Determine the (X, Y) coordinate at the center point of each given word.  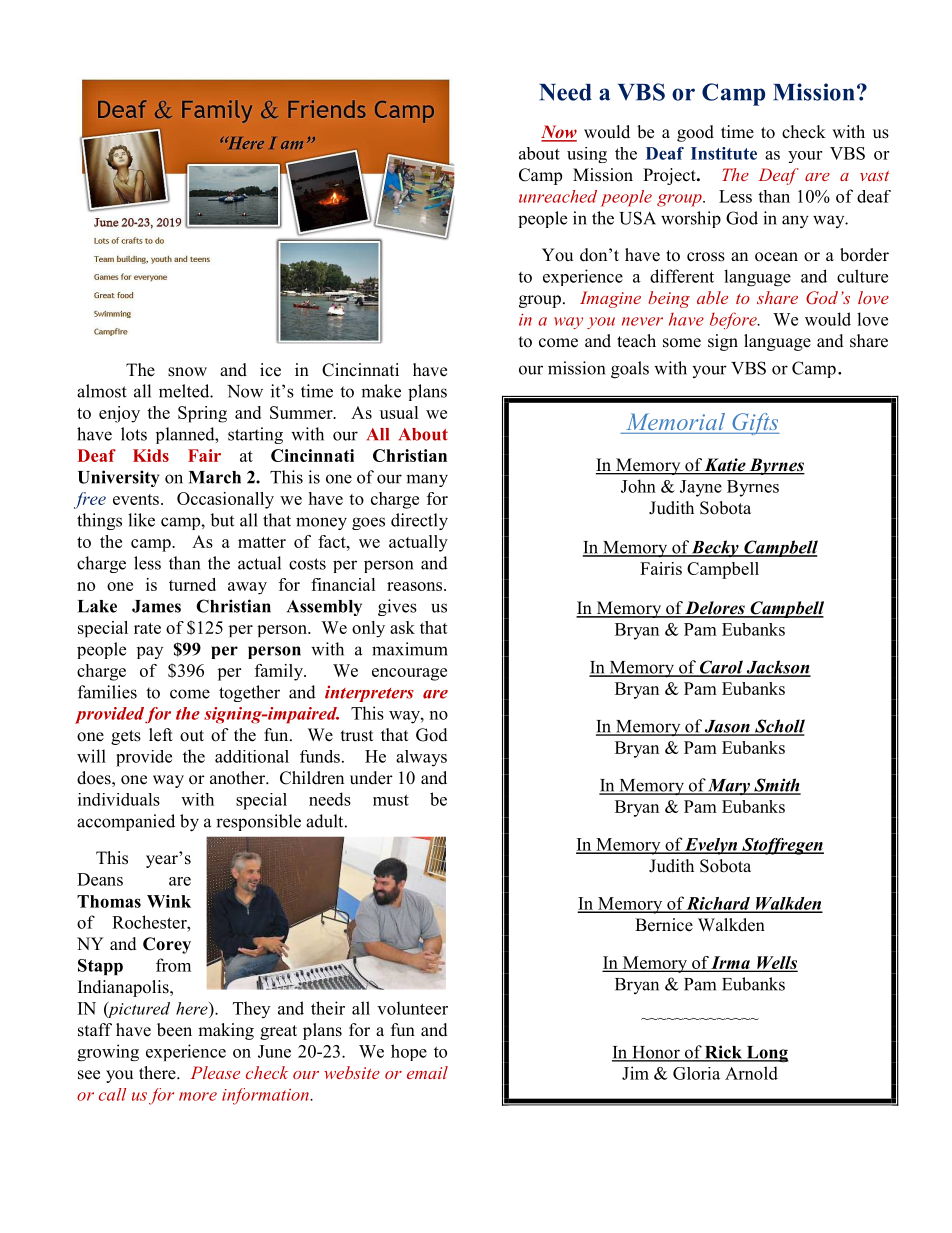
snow (187, 372)
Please (215, 1072)
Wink (169, 901)
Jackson (777, 668)
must (391, 800)
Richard (718, 904)
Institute (724, 153)
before (734, 320)
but (222, 520)
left (161, 735)
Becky (715, 548)
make (381, 391)
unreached (558, 196)
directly (419, 521)
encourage (409, 674)
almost (102, 391)
